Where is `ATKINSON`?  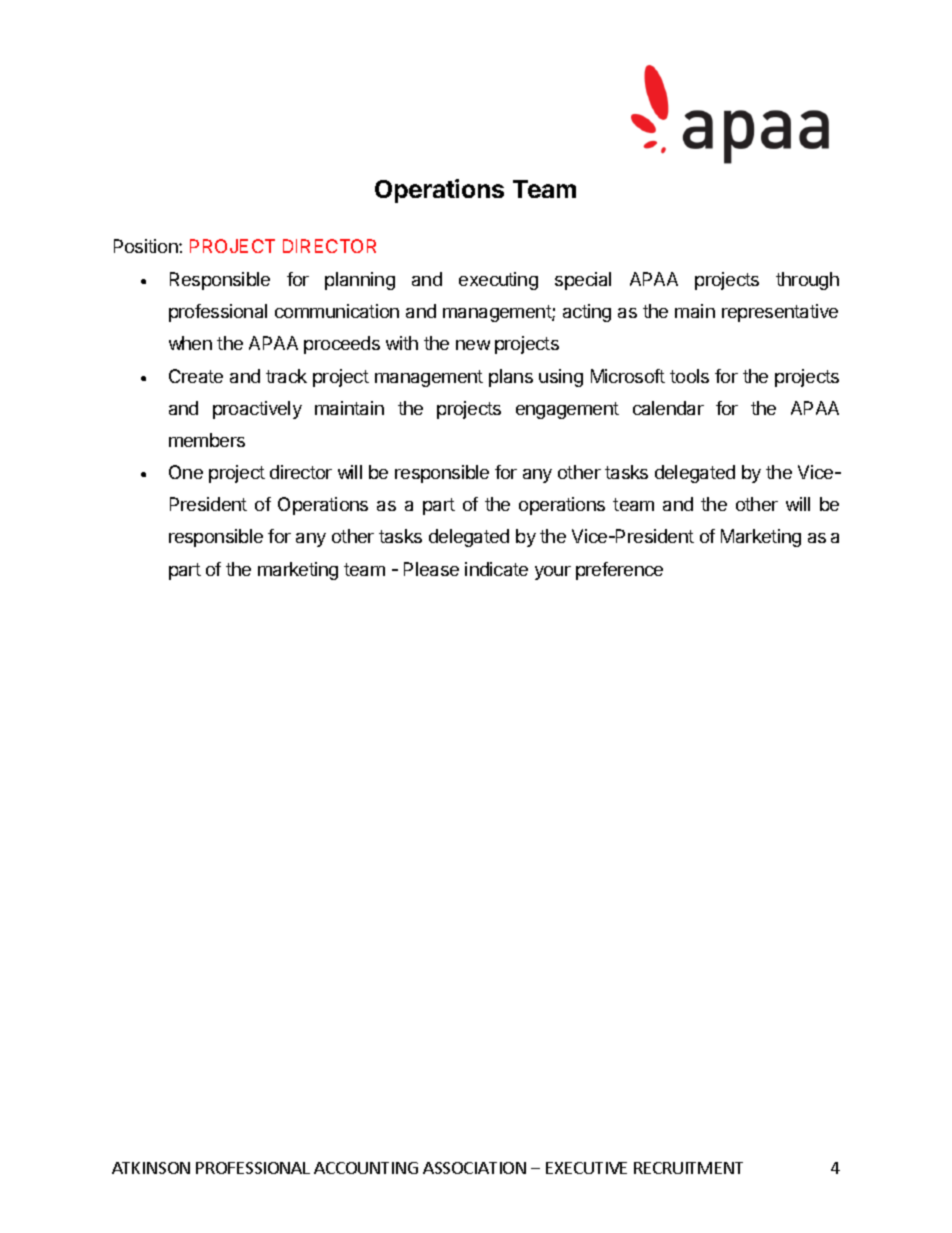
ATKINSON is located at coordinates (151, 1168).
